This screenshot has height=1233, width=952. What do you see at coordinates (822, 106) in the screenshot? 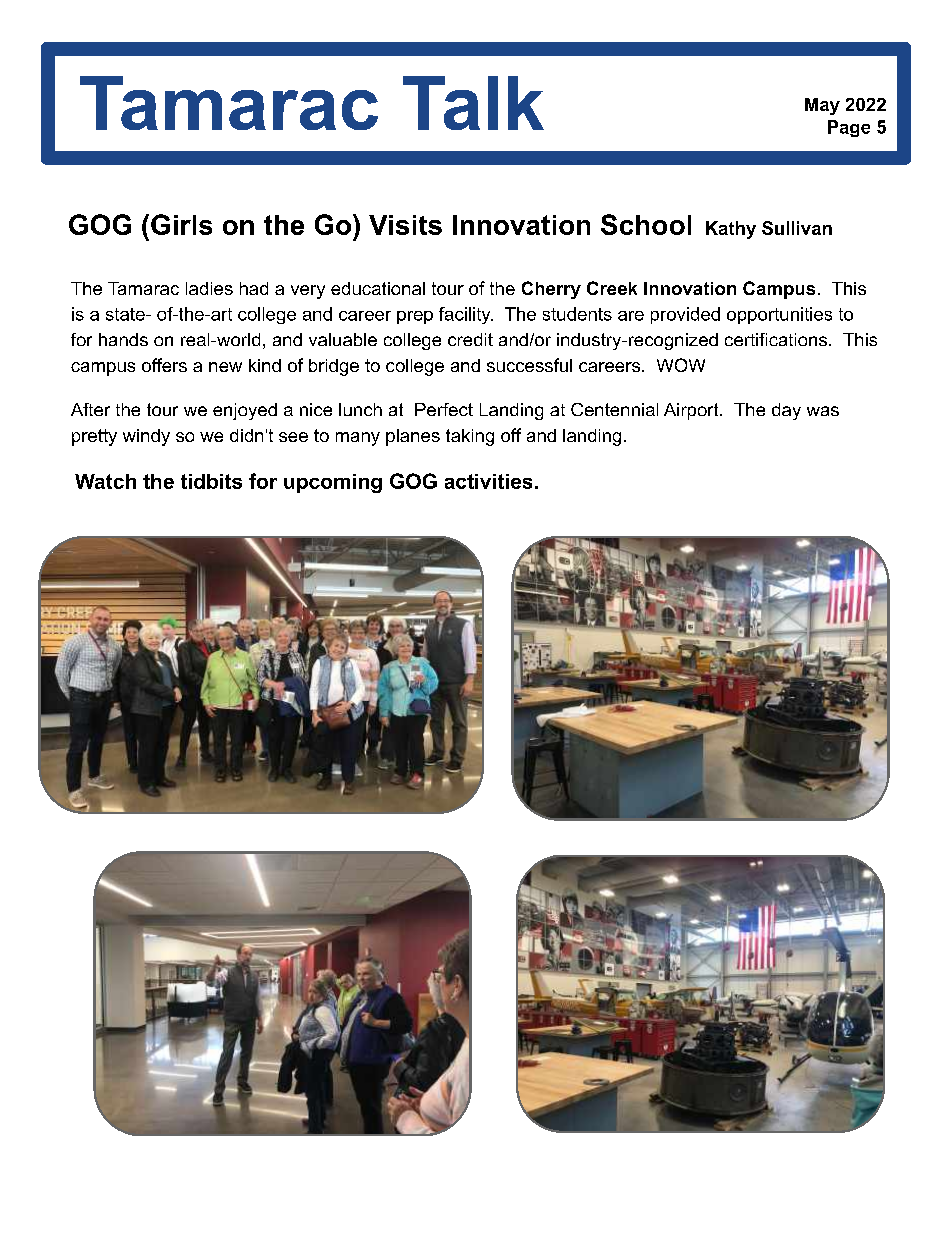
I see `May` at bounding box center [822, 106].
